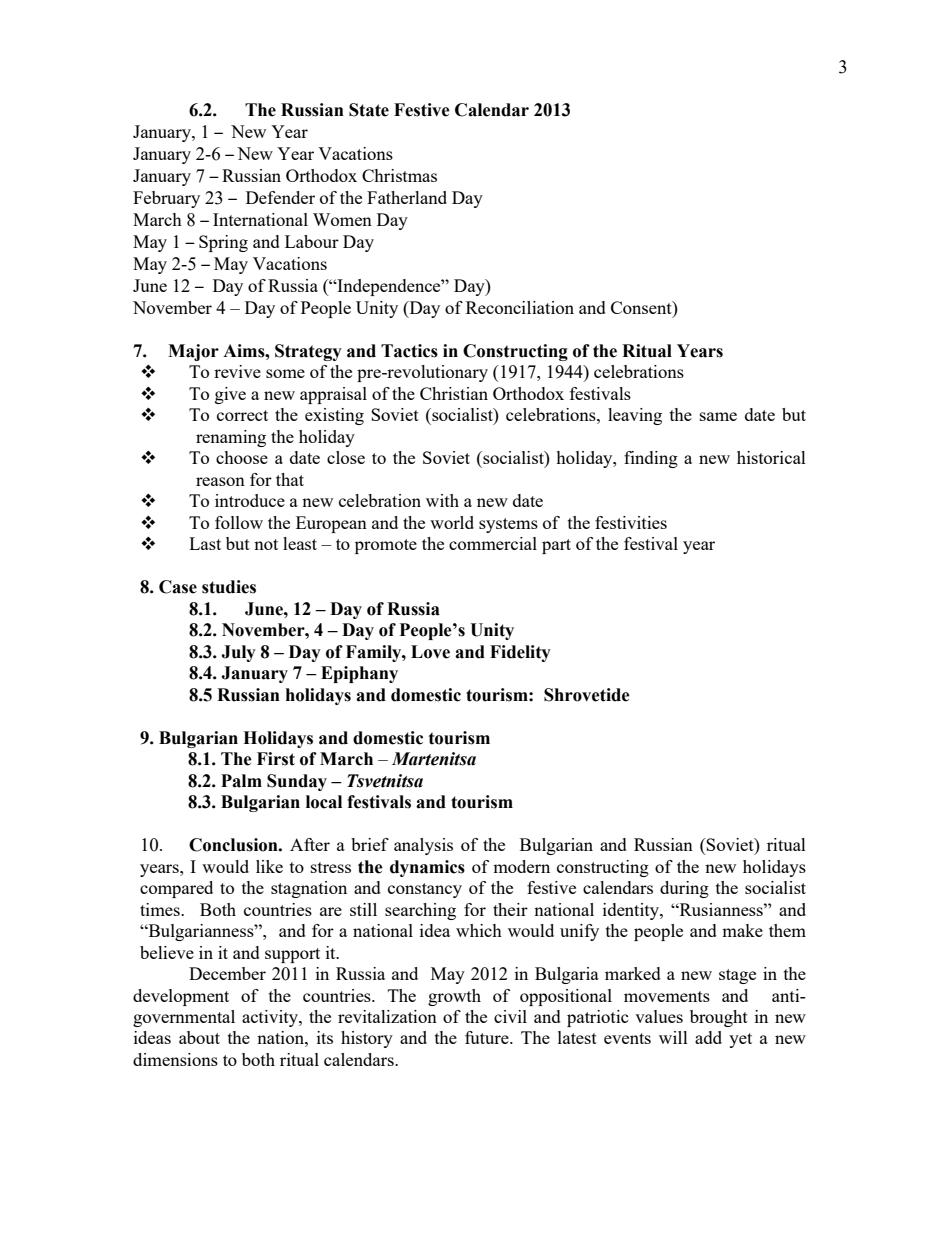  What do you see at coordinates (488, 1037) in the screenshot?
I see `future` at bounding box center [488, 1037].
